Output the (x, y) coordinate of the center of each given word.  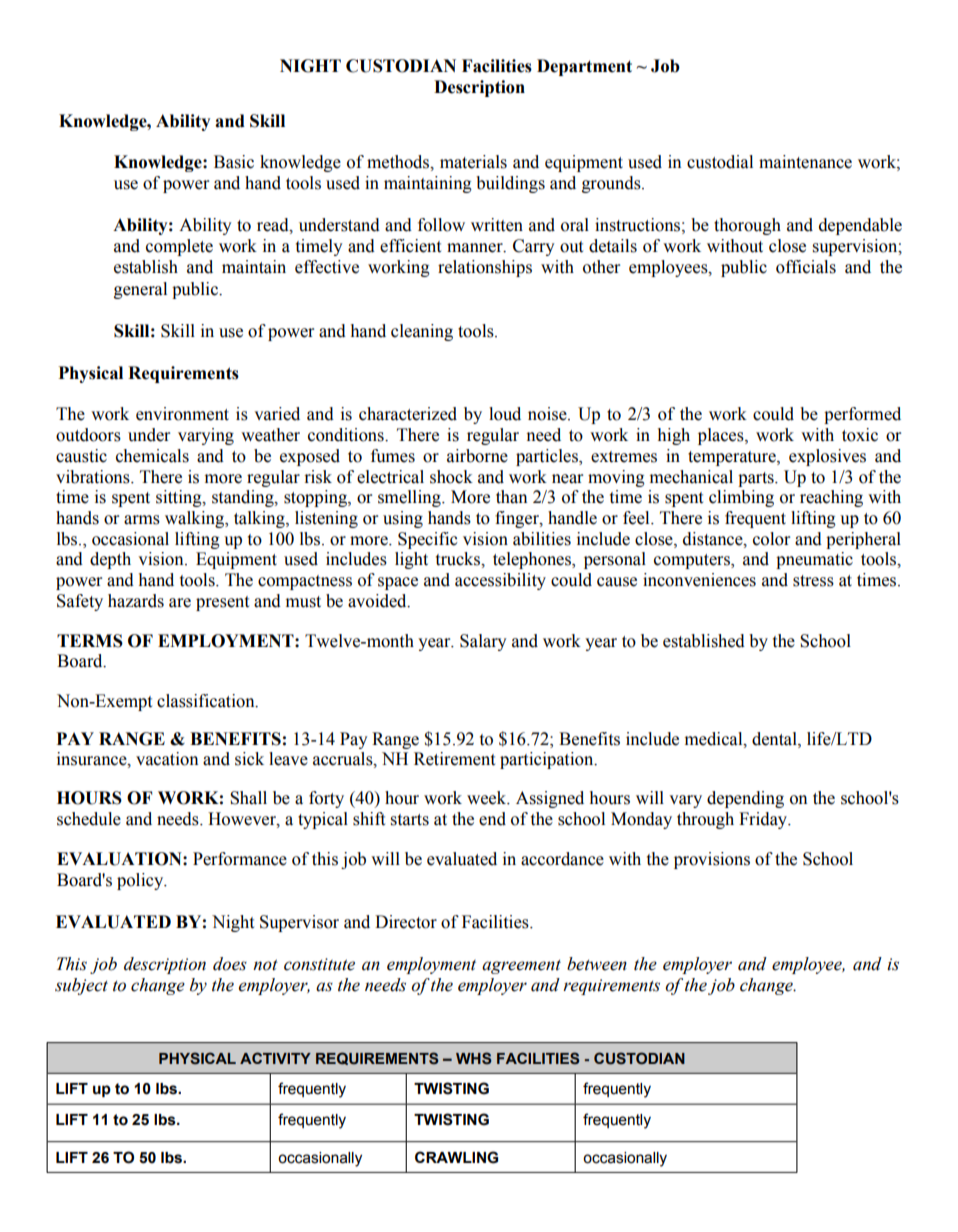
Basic (234, 162)
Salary (483, 642)
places (722, 436)
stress (813, 581)
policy (141, 881)
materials (473, 162)
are (180, 603)
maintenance (805, 162)
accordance (562, 859)
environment (182, 414)
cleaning (422, 332)
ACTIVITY (275, 1058)
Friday (764, 820)
